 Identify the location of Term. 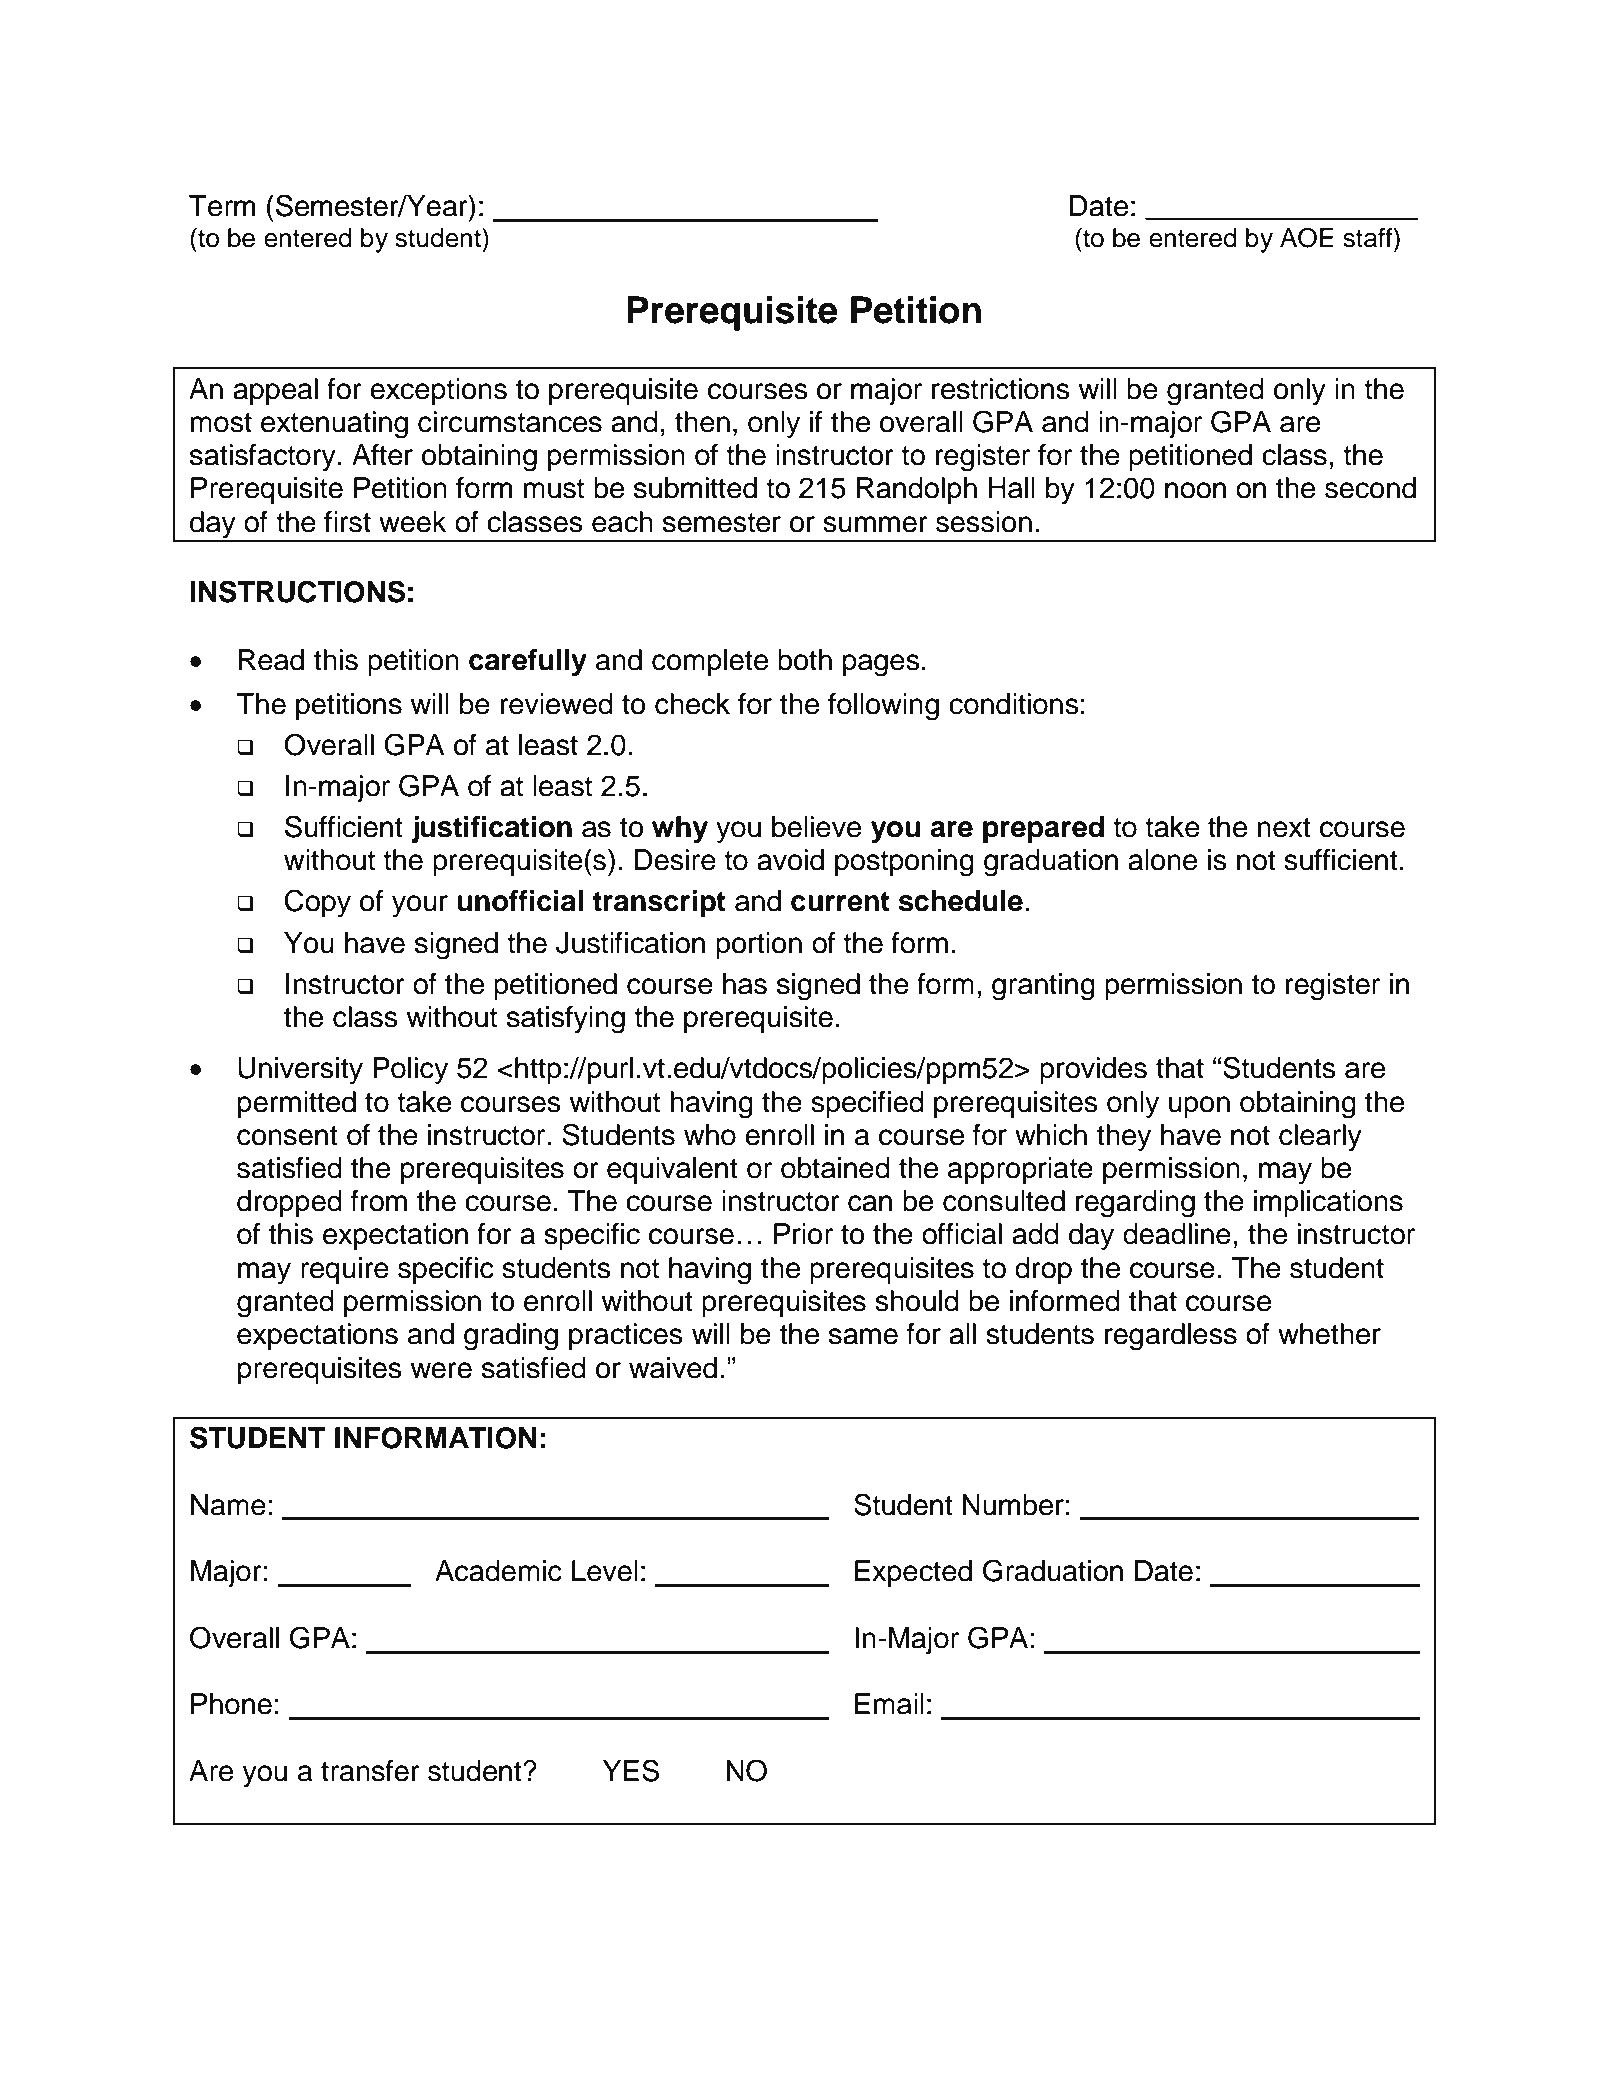
(222, 206).
